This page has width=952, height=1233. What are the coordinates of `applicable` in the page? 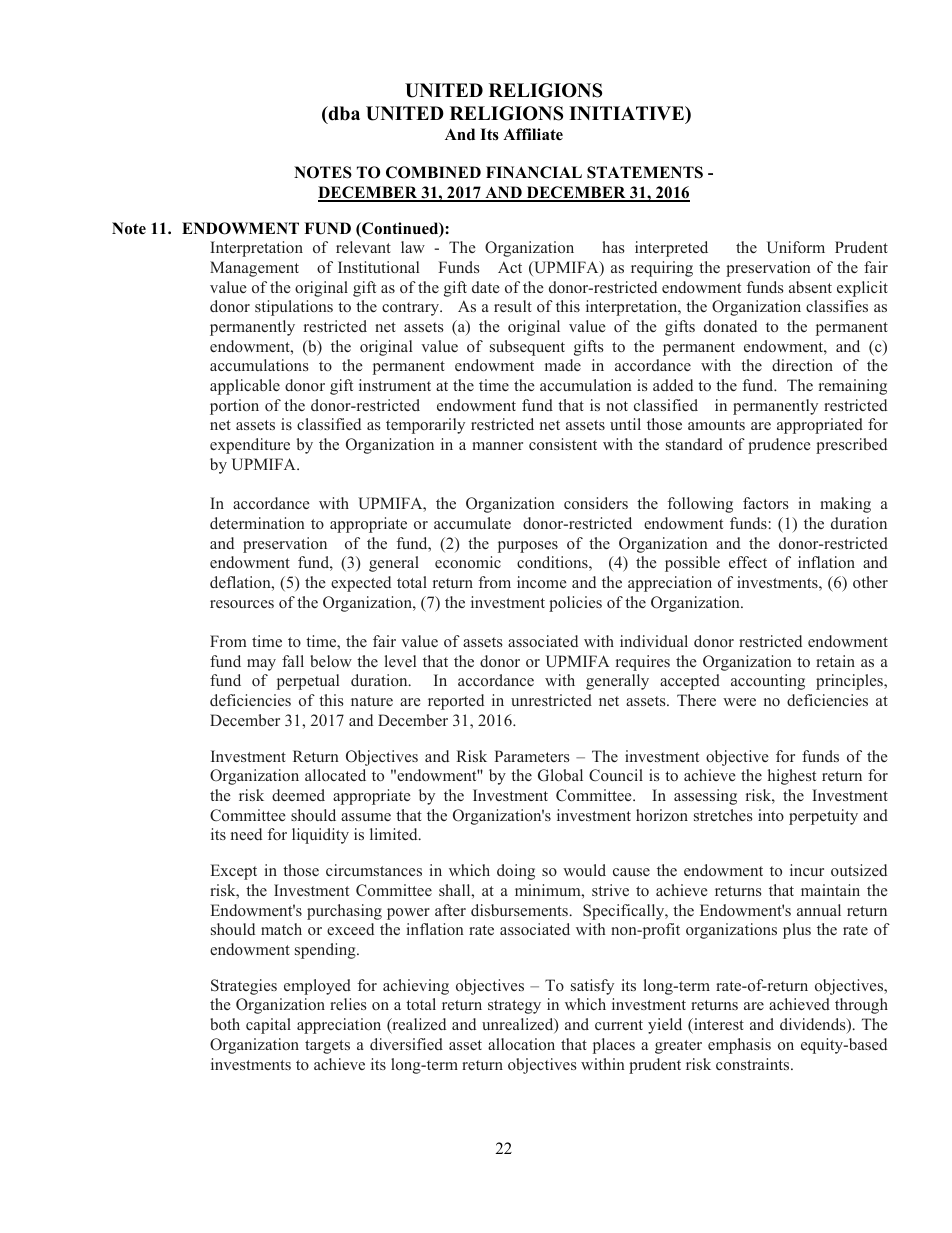 It's located at (245, 387).
